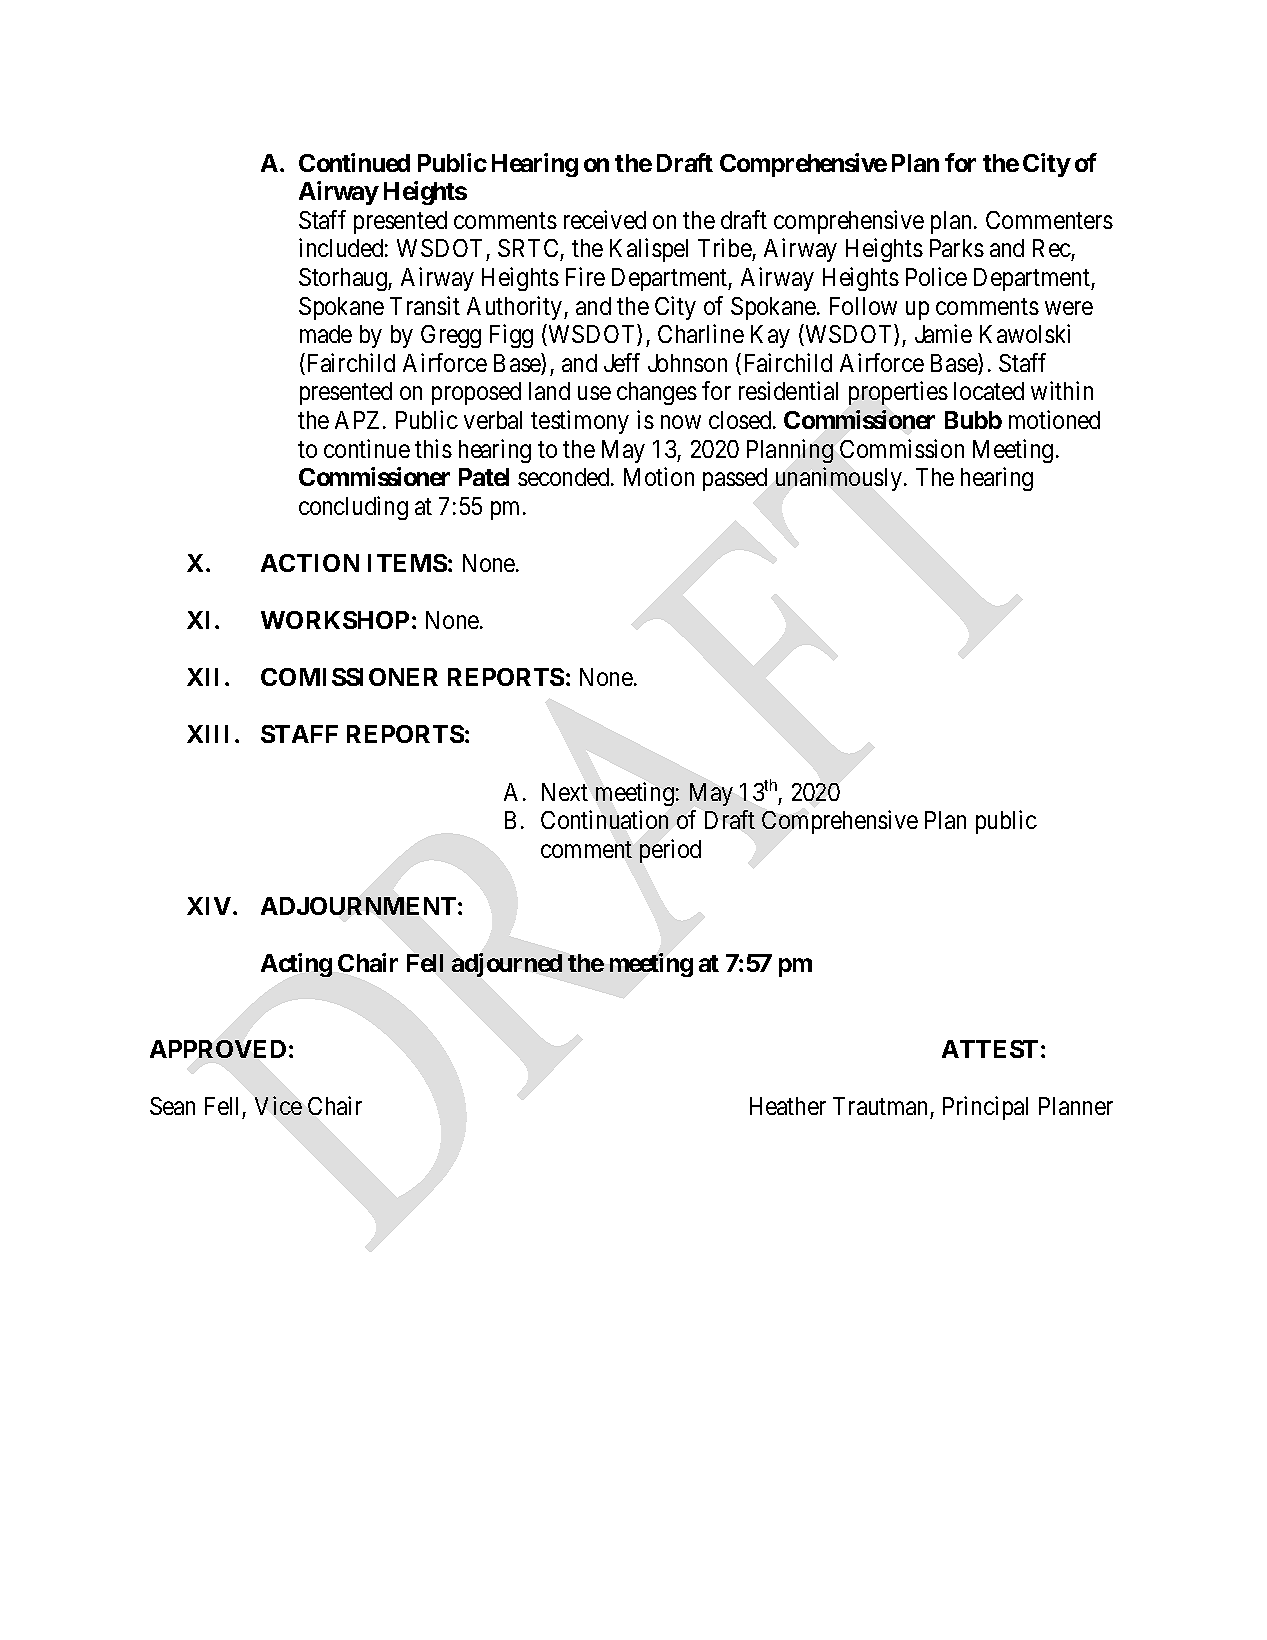  I want to click on ATTEST, so click(990, 1049).
